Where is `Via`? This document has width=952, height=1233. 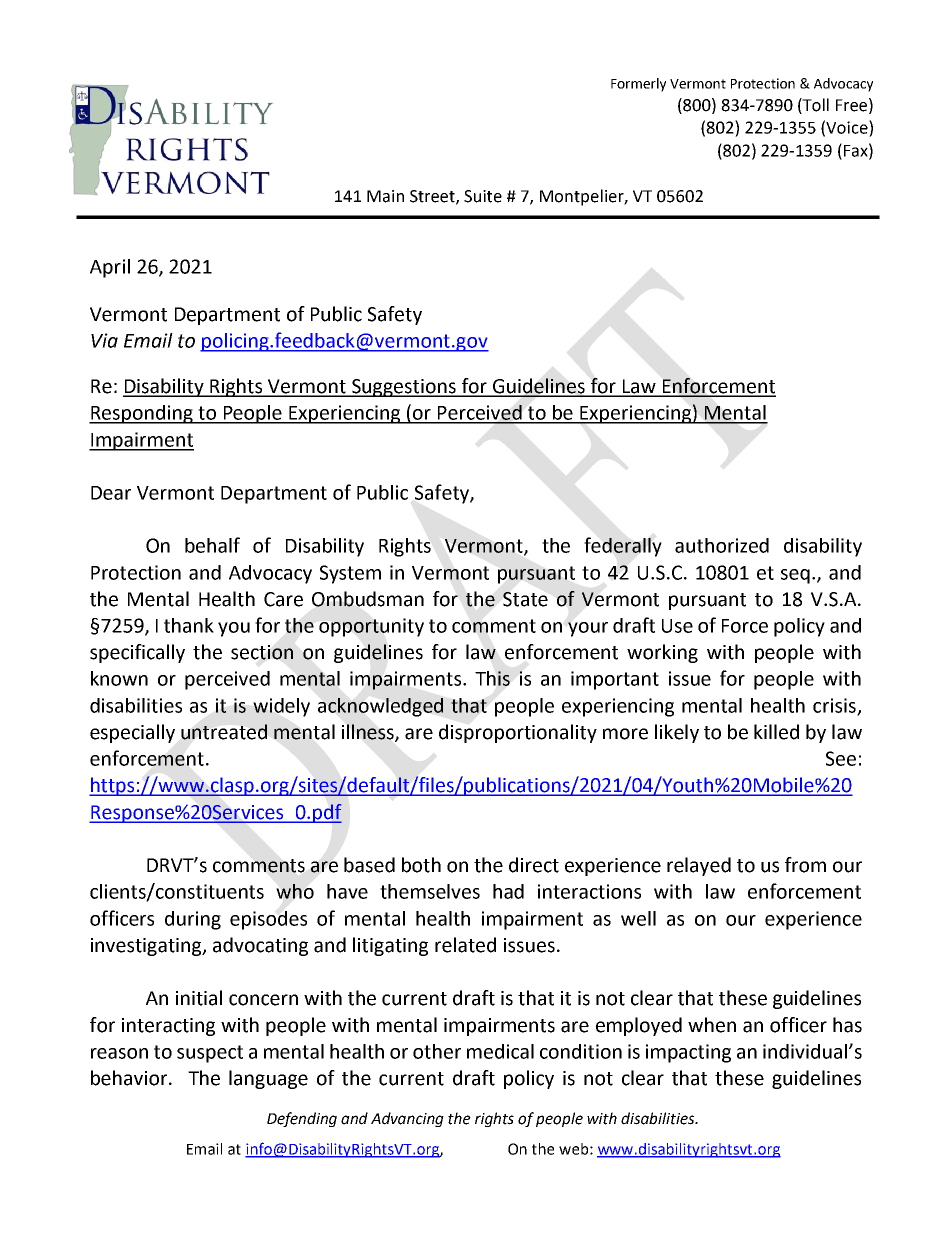 Via is located at coordinates (104, 340).
